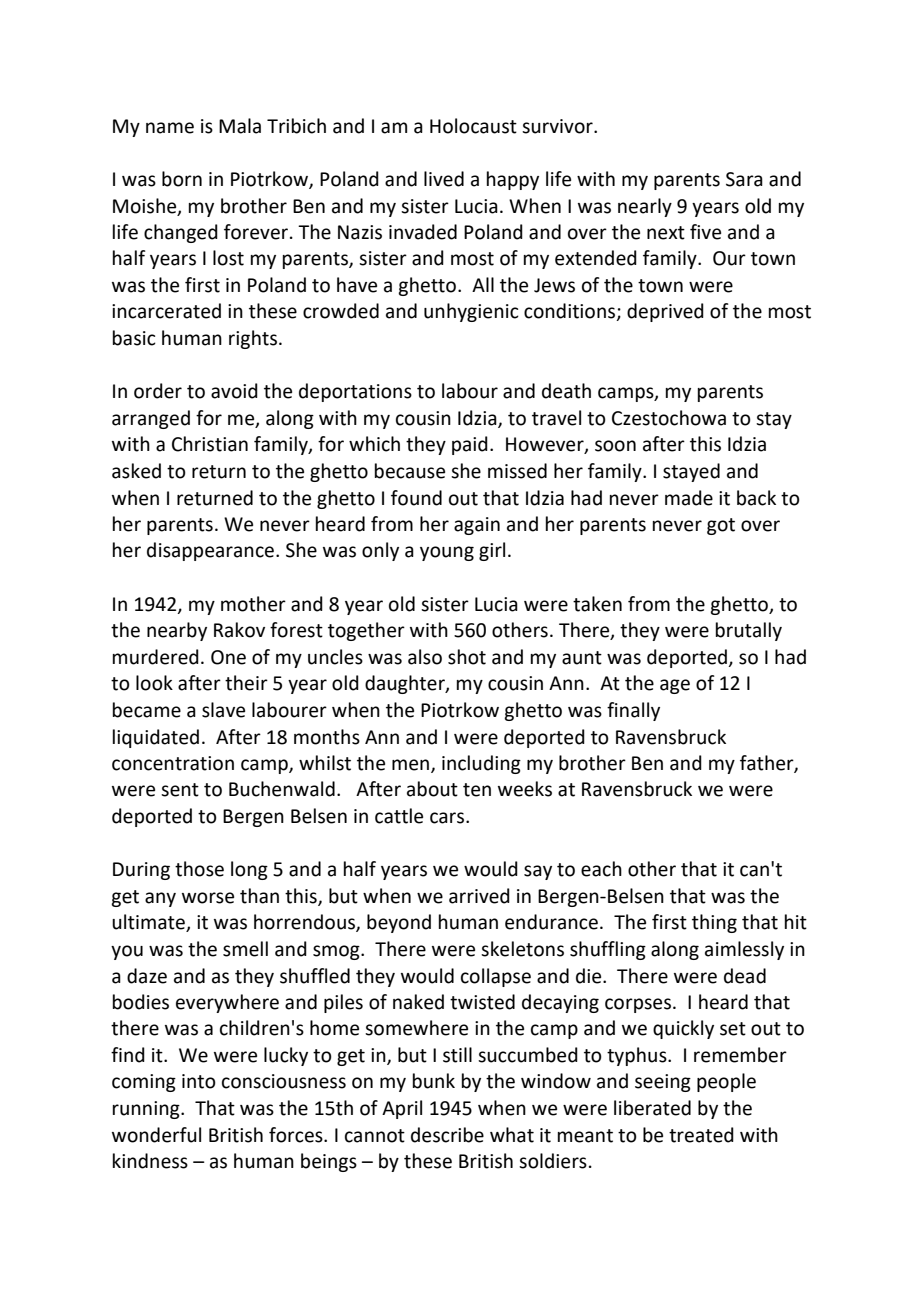  Describe the element at coordinates (228, 657) in the screenshot. I see `One` at that location.
